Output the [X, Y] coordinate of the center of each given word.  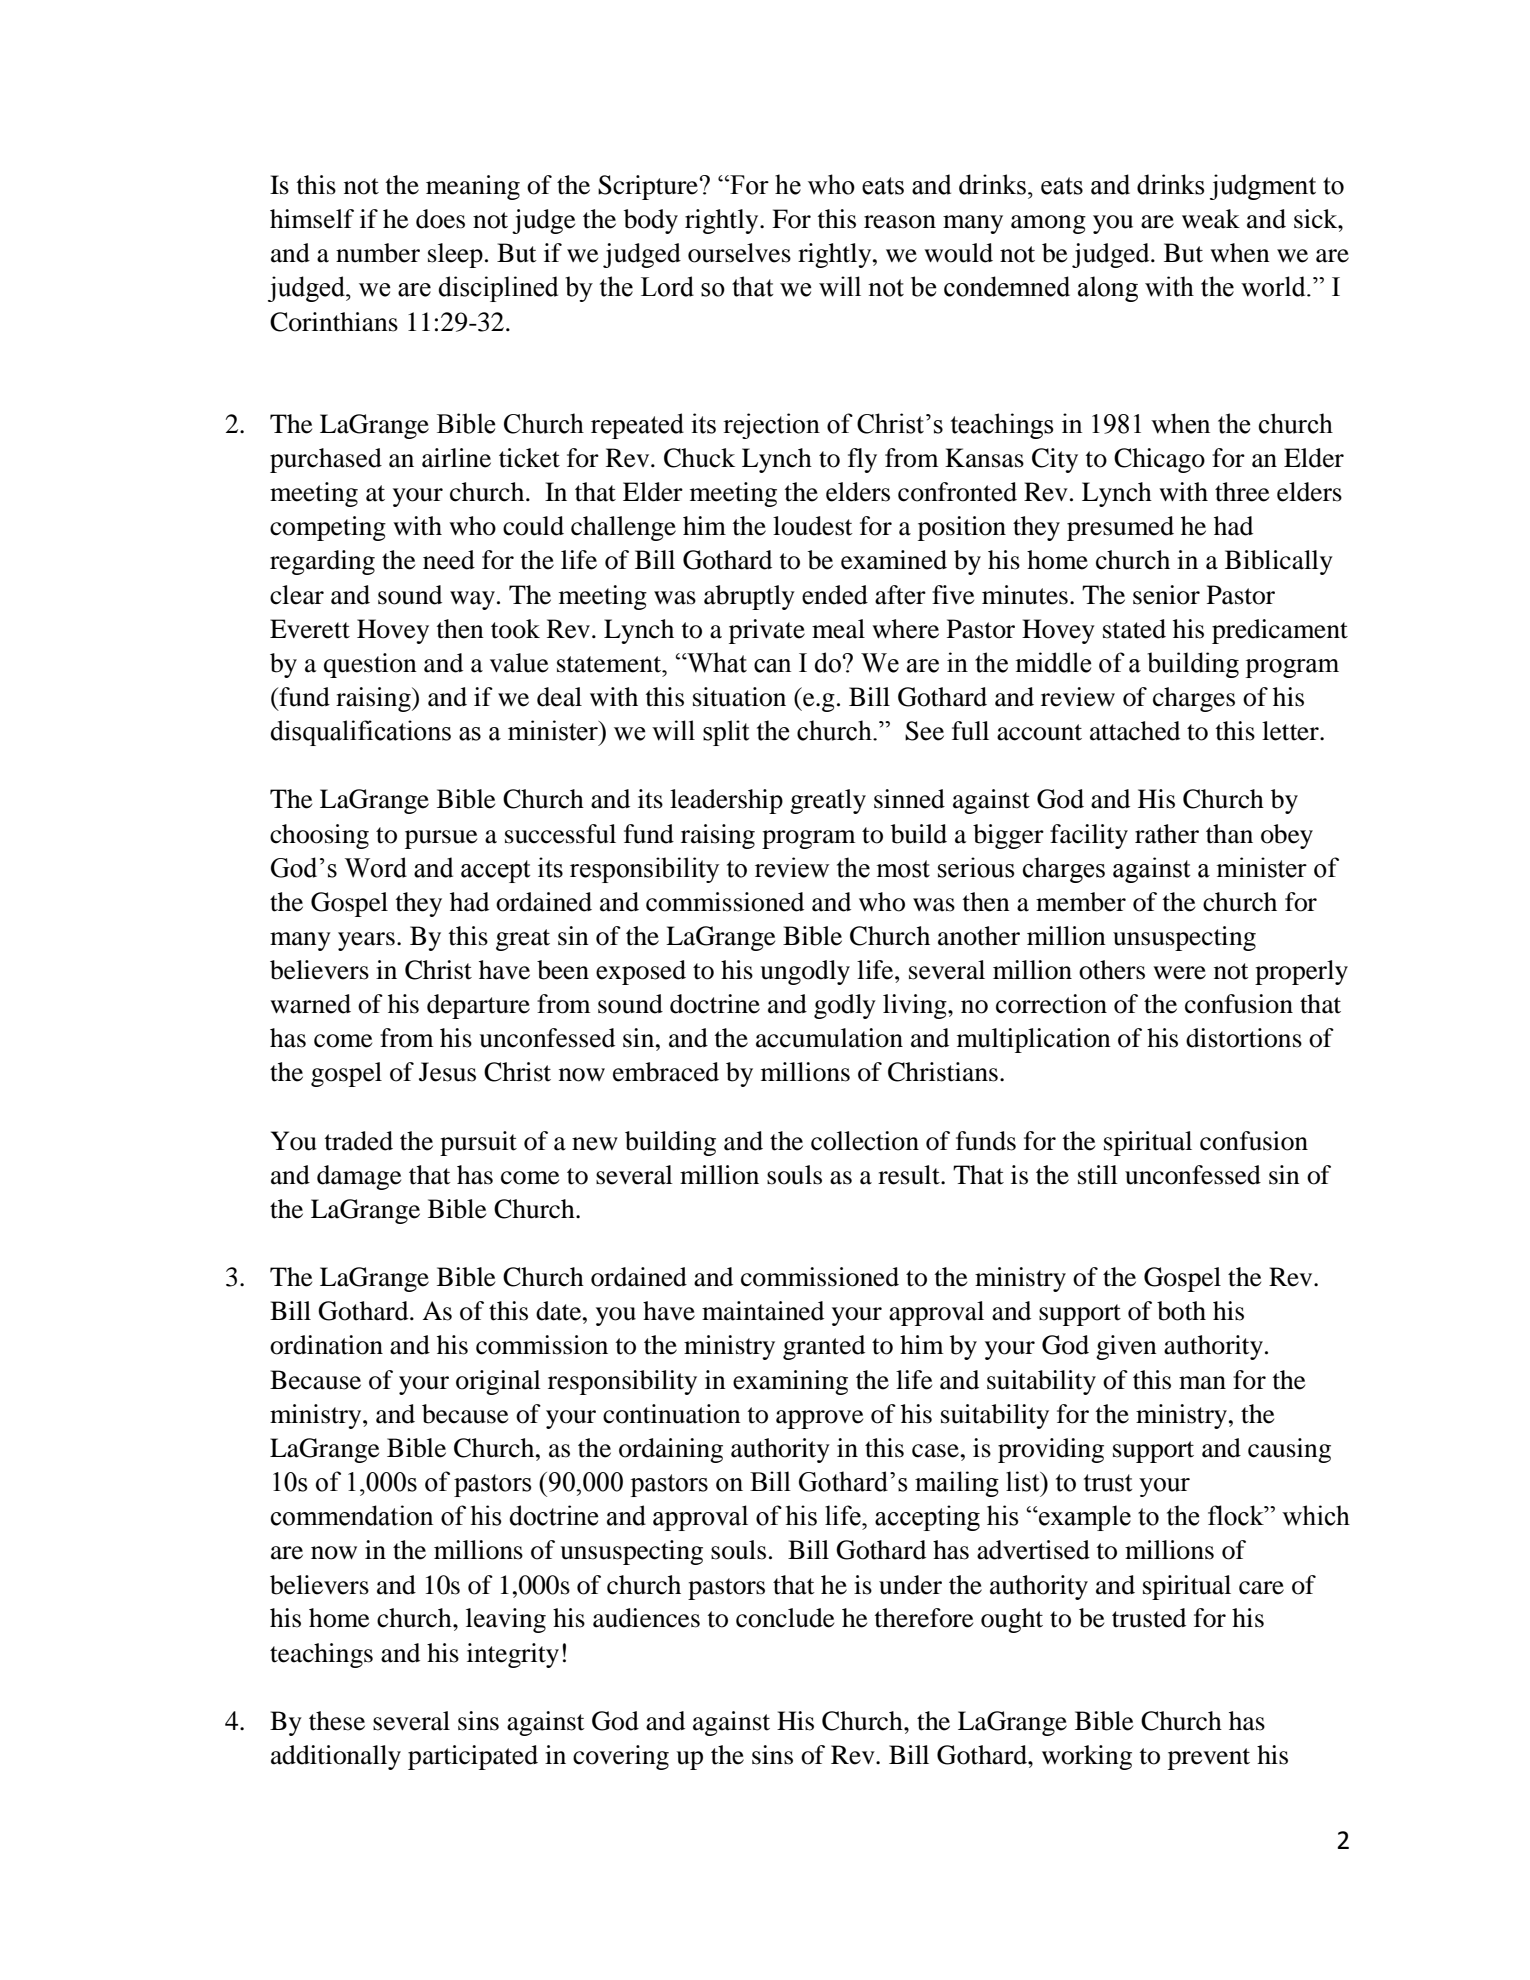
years [366, 941]
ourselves [739, 253]
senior [1166, 595]
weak [1211, 219]
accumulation [829, 1038]
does [440, 219]
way [472, 600]
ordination [326, 1345]
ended [835, 595]
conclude [785, 1618]
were [1179, 973]
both [1181, 1311]
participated [473, 1757]
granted [824, 1347]
